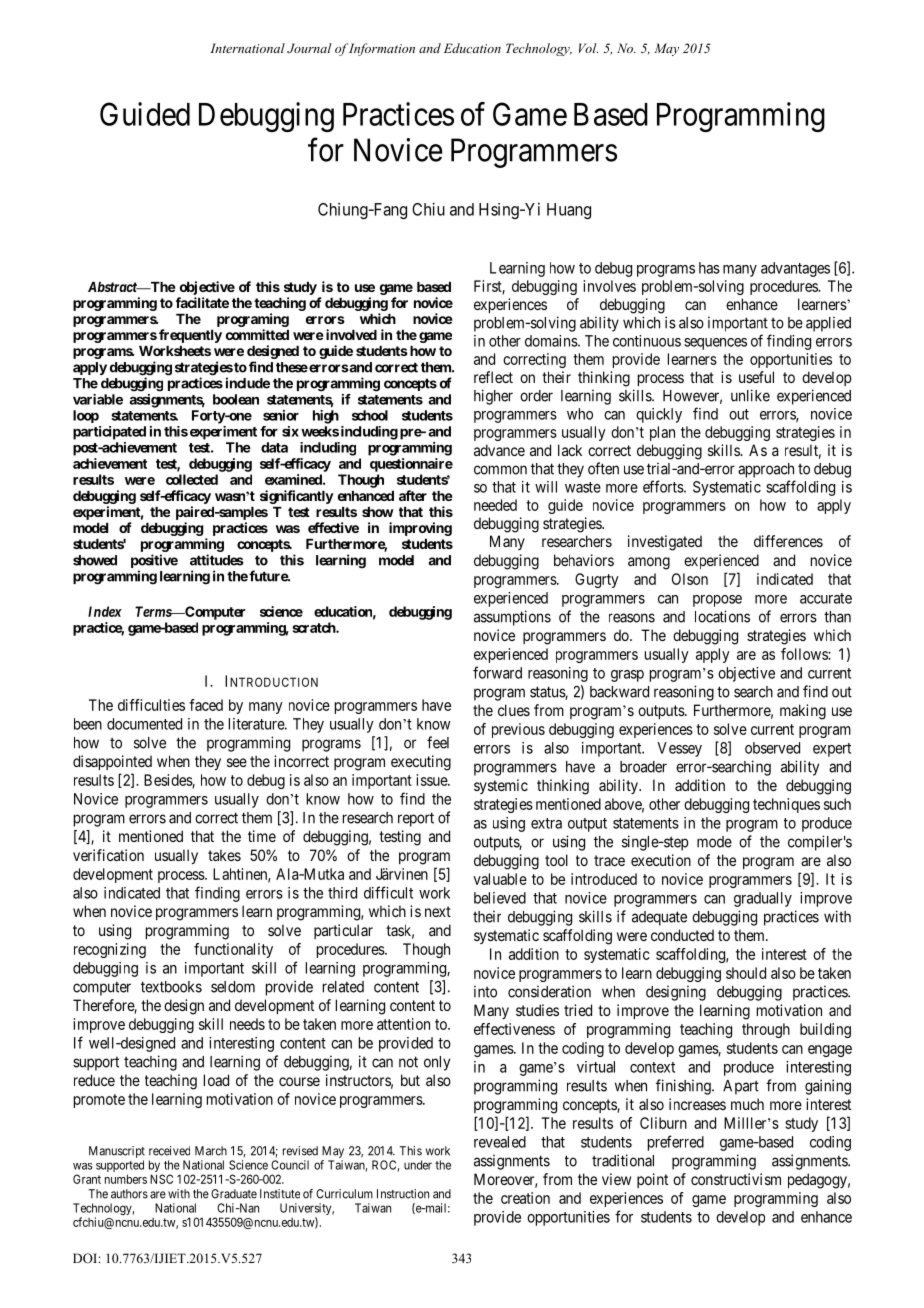 The image size is (924, 1308). Describe the element at coordinates (382, 49) in the document. I see `Information` at that location.
